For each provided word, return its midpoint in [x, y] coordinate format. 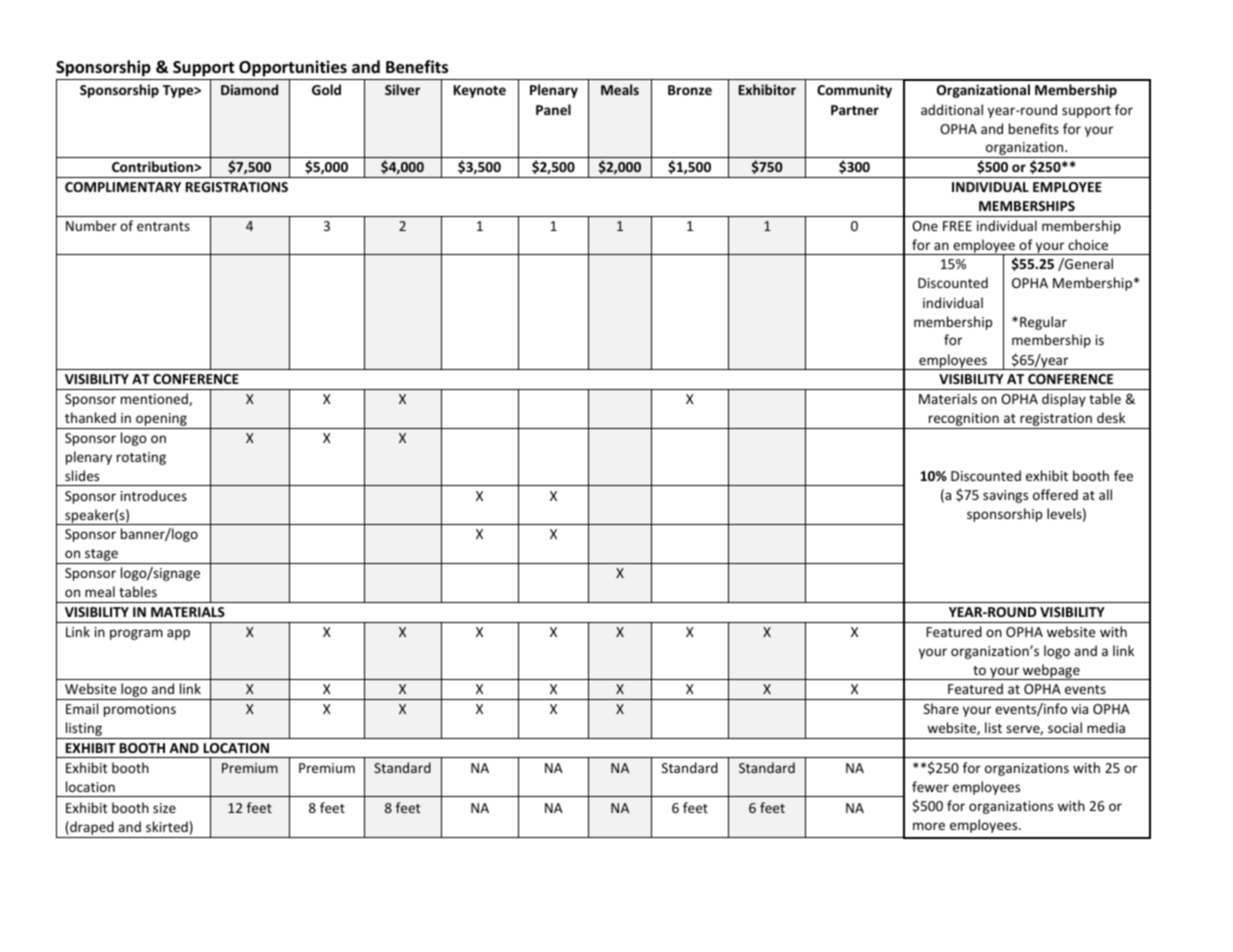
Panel [553, 109]
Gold [326, 89]
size [164, 808]
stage [101, 556]
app [178, 634]
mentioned [155, 399]
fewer [930, 786]
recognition [964, 421]
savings [1005, 496]
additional [952, 109]
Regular [1043, 323]
